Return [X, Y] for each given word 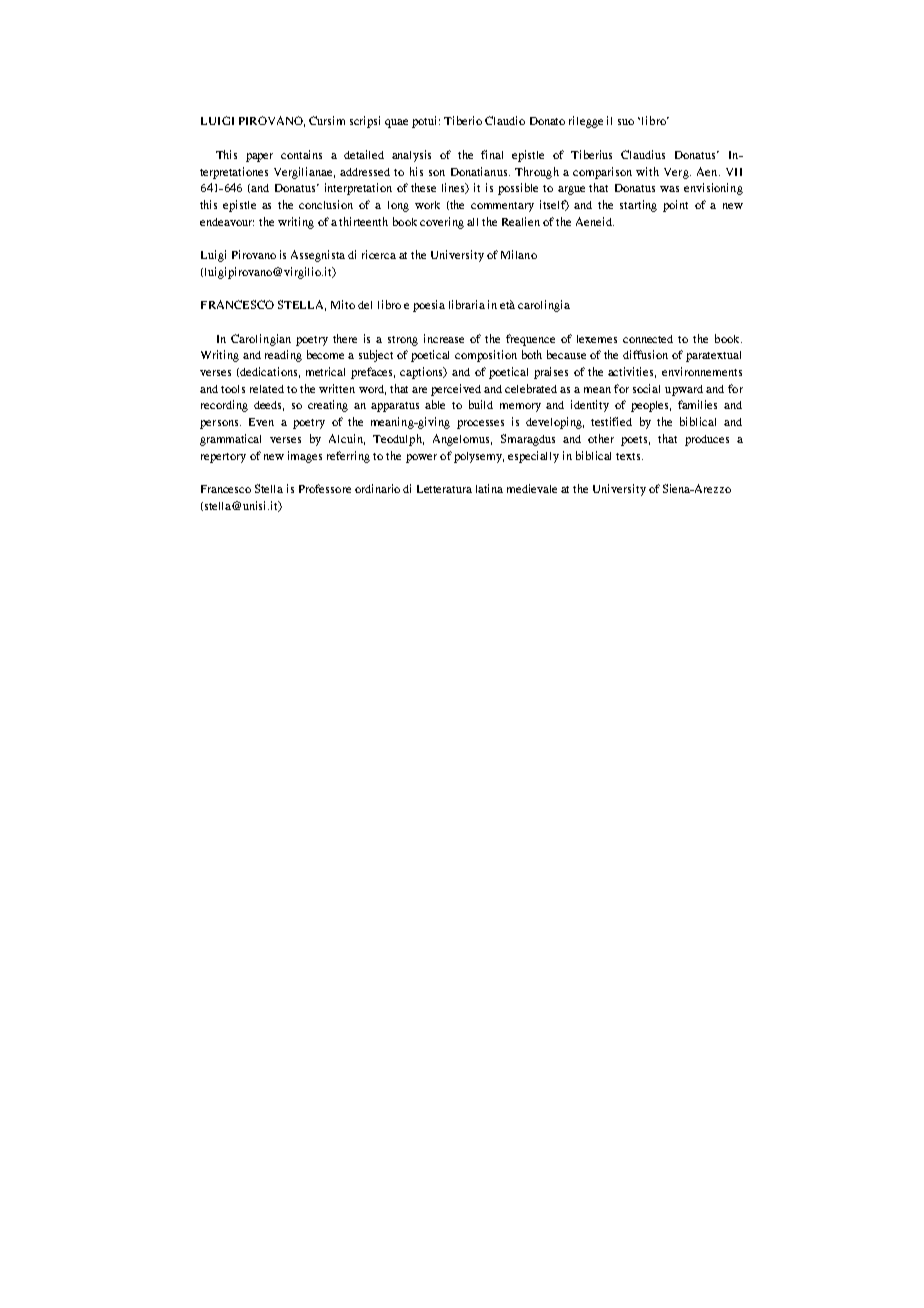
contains [301, 154]
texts [629, 456]
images [305, 457]
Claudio [505, 120]
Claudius [643, 154]
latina [489, 488]
